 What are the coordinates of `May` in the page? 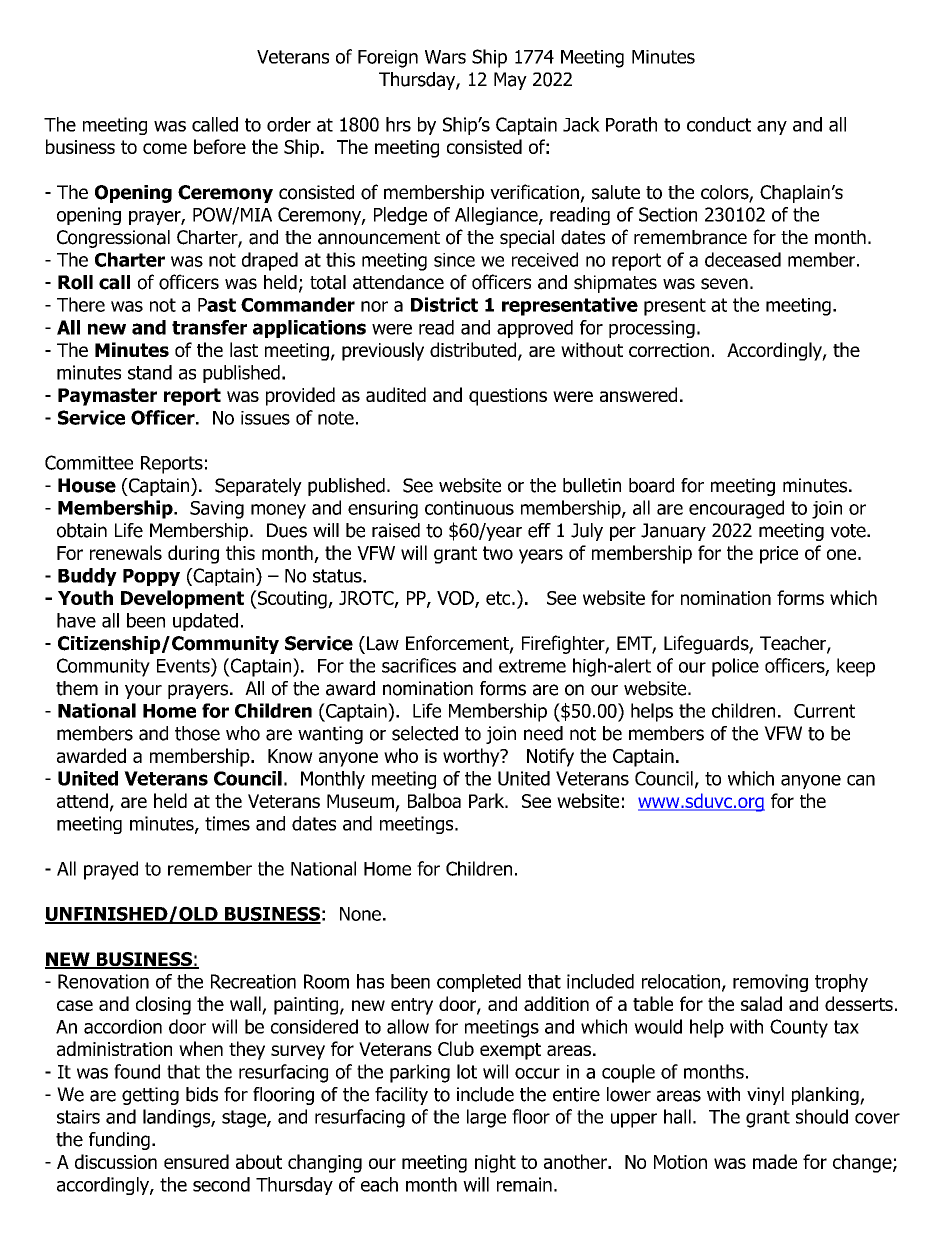 It's located at (510, 81).
